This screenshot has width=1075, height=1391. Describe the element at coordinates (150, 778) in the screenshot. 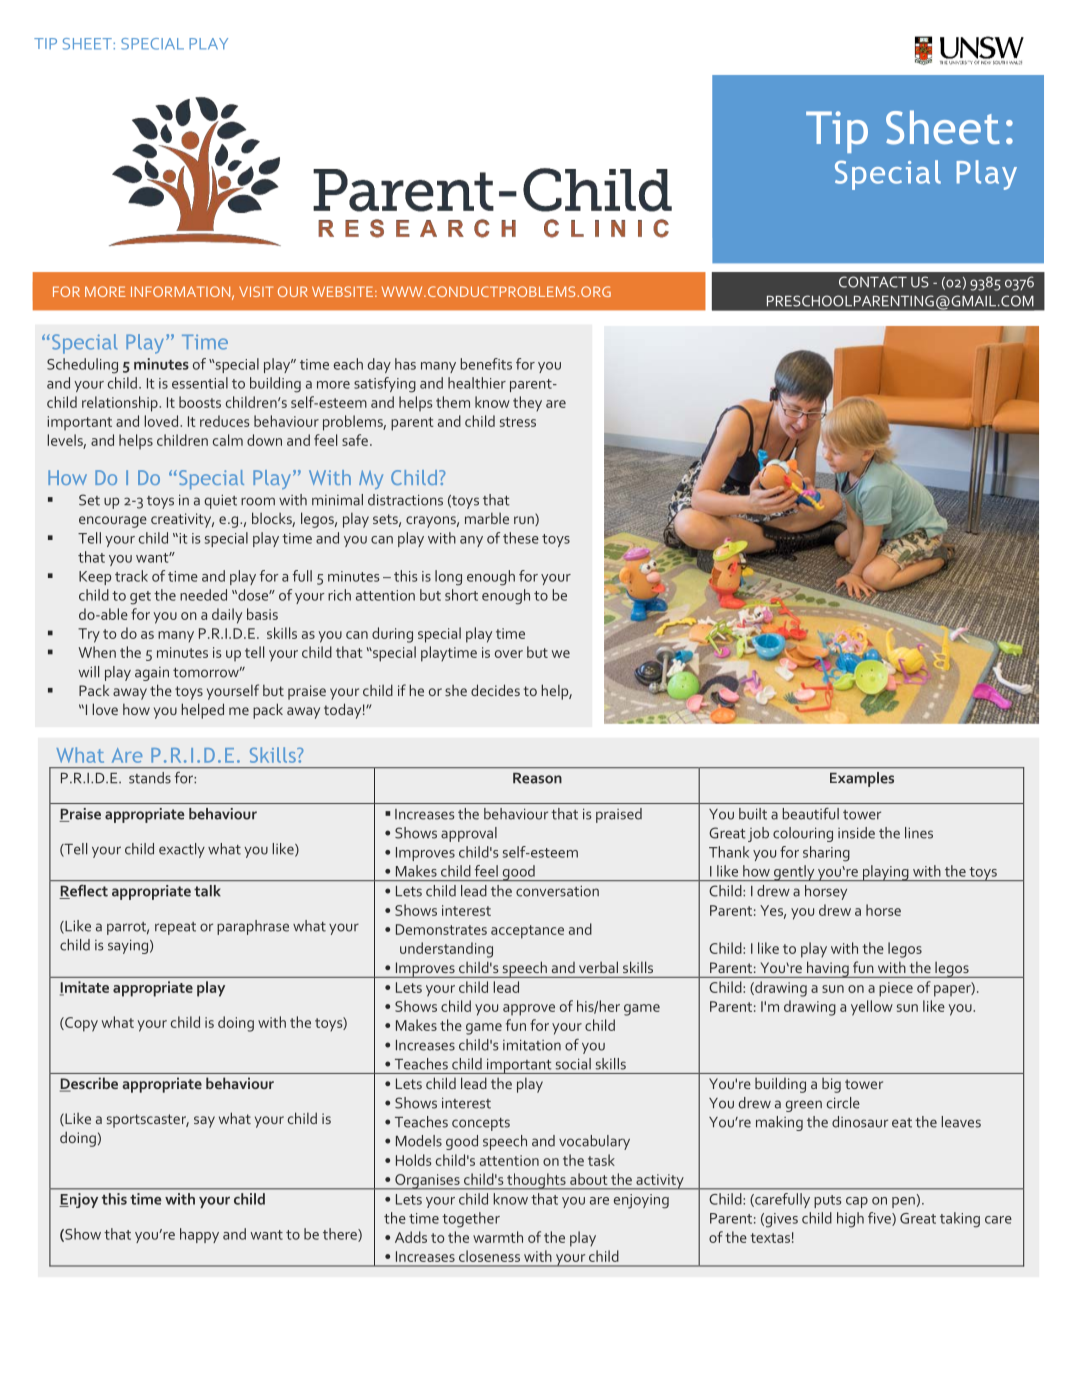

I see `stands` at that location.
